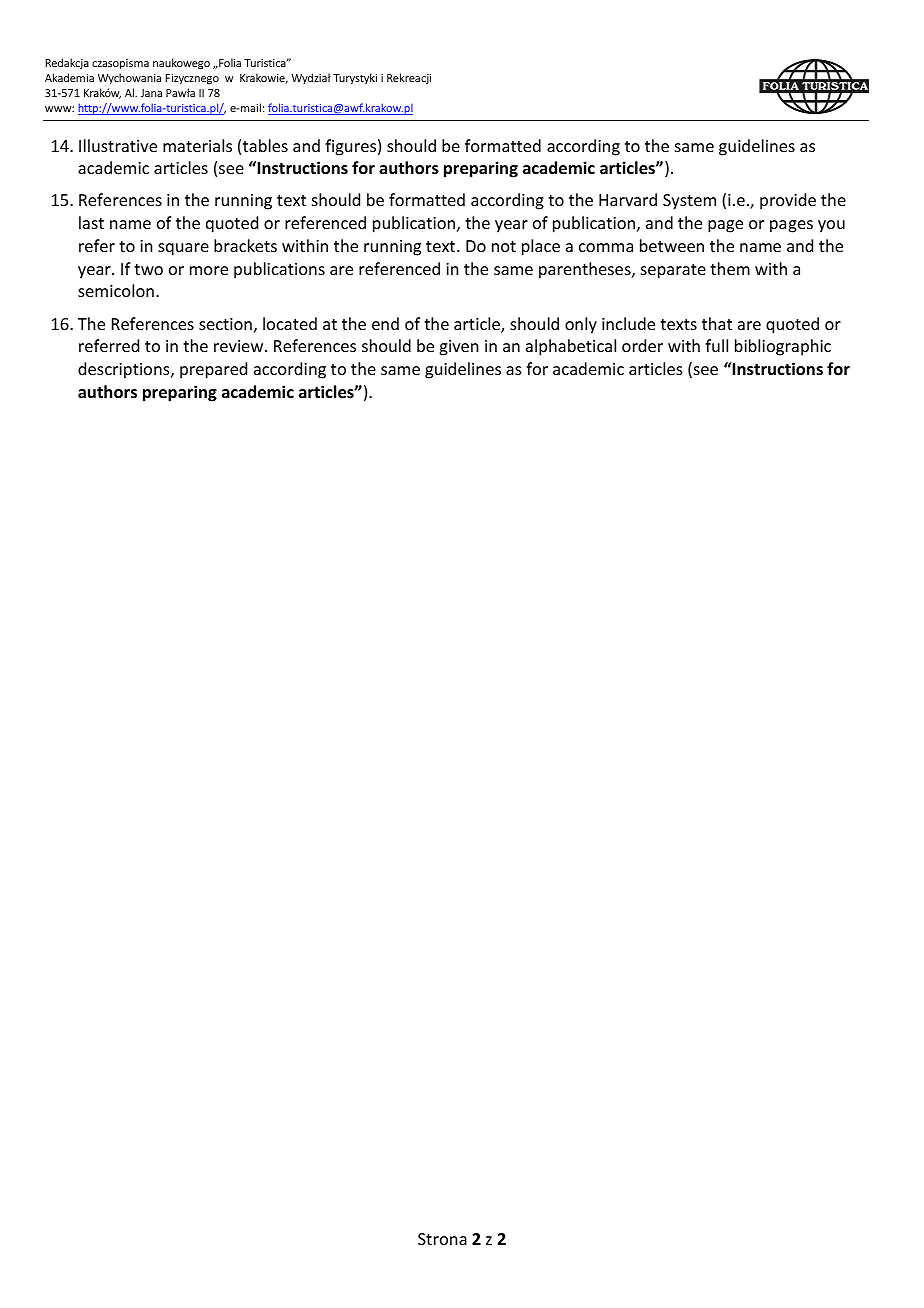  What do you see at coordinates (504, 246) in the image?
I see `not` at bounding box center [504, 246].
